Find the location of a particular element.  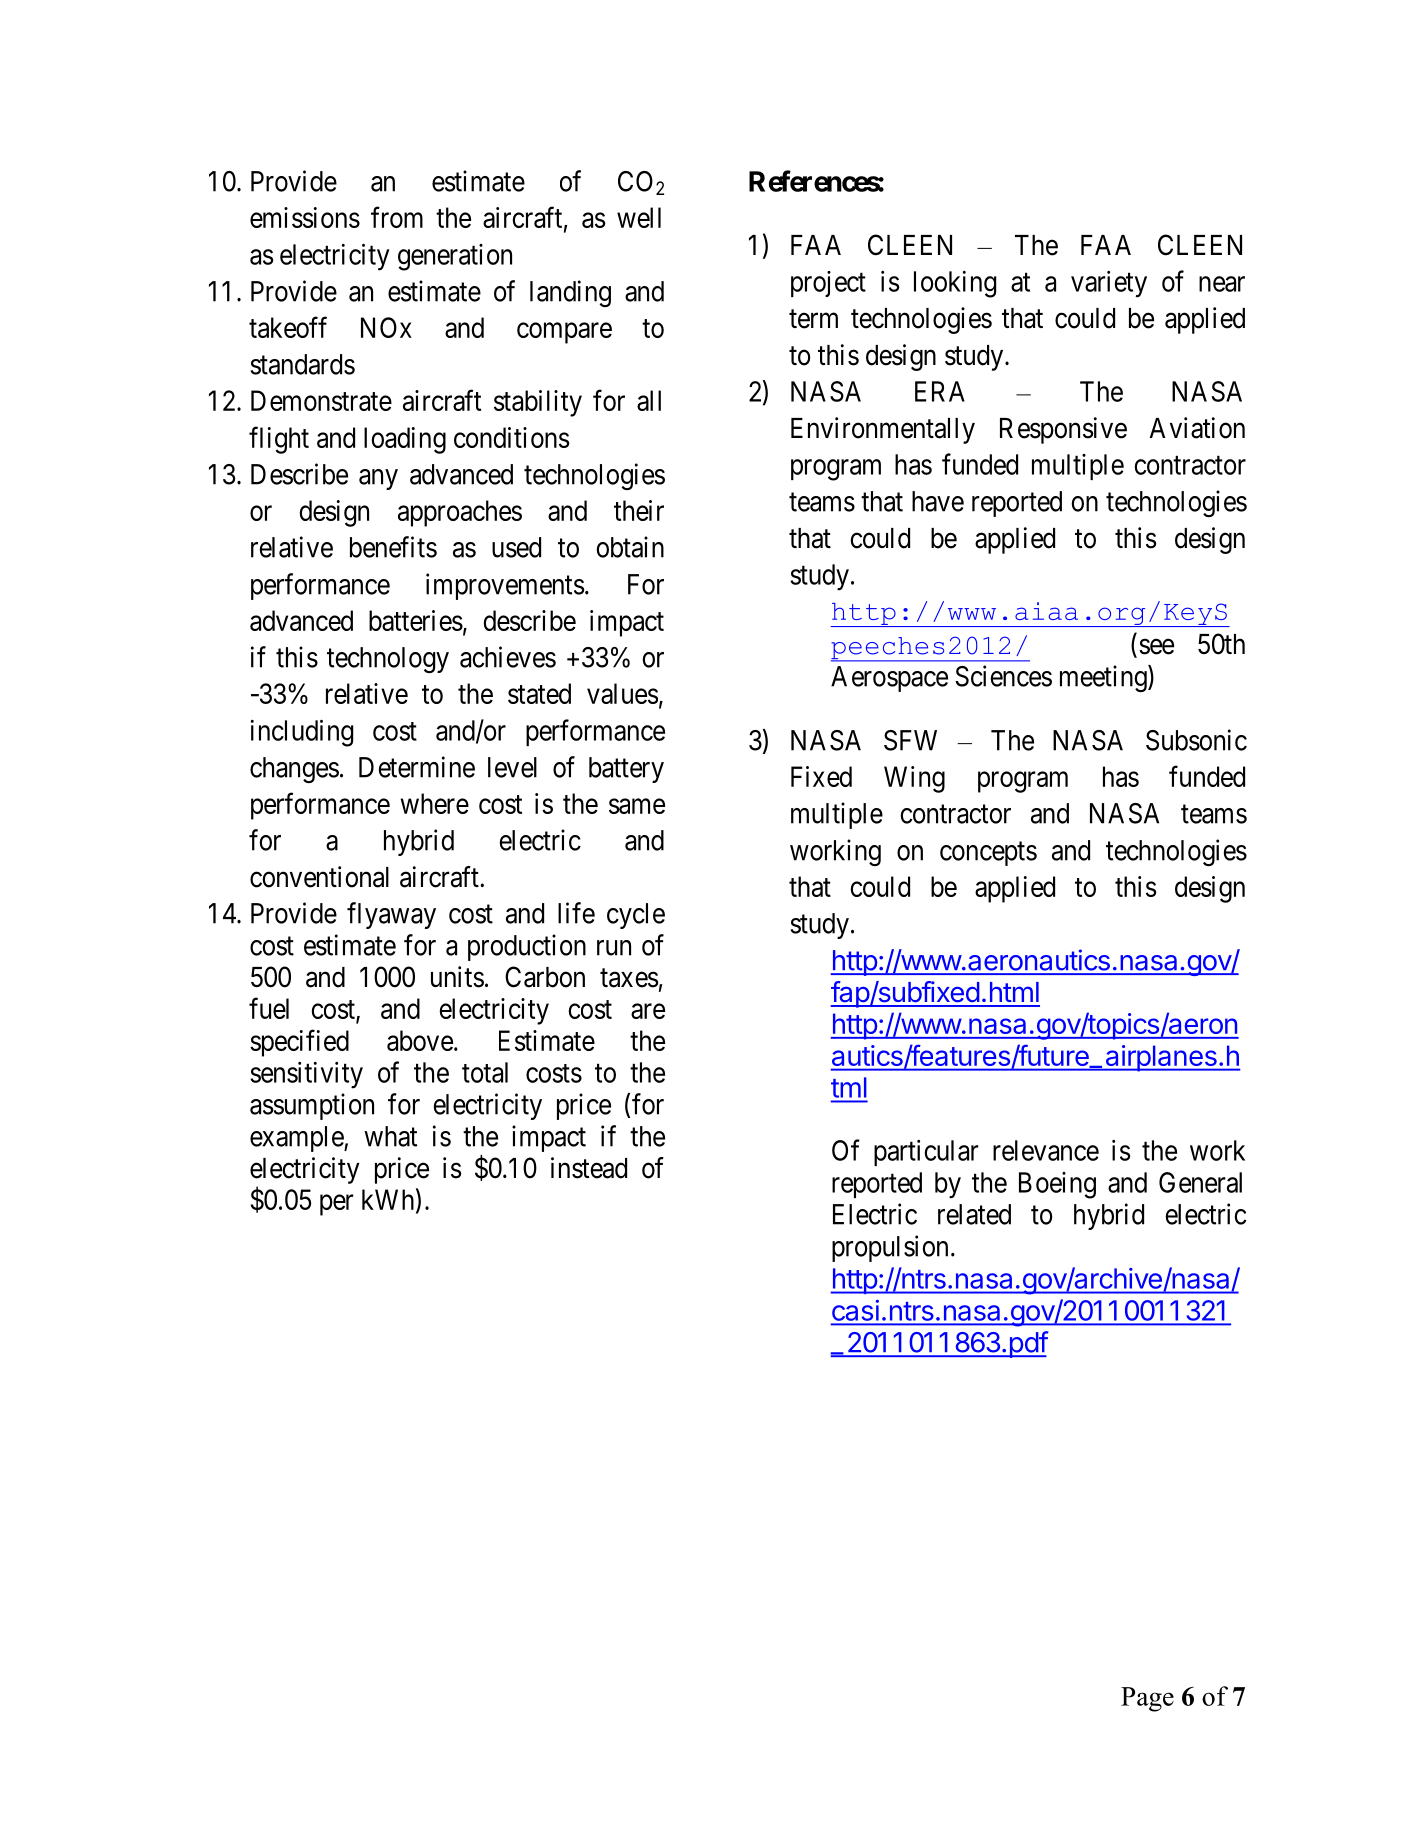

propulsion is located at coordinates (890, 1248).
